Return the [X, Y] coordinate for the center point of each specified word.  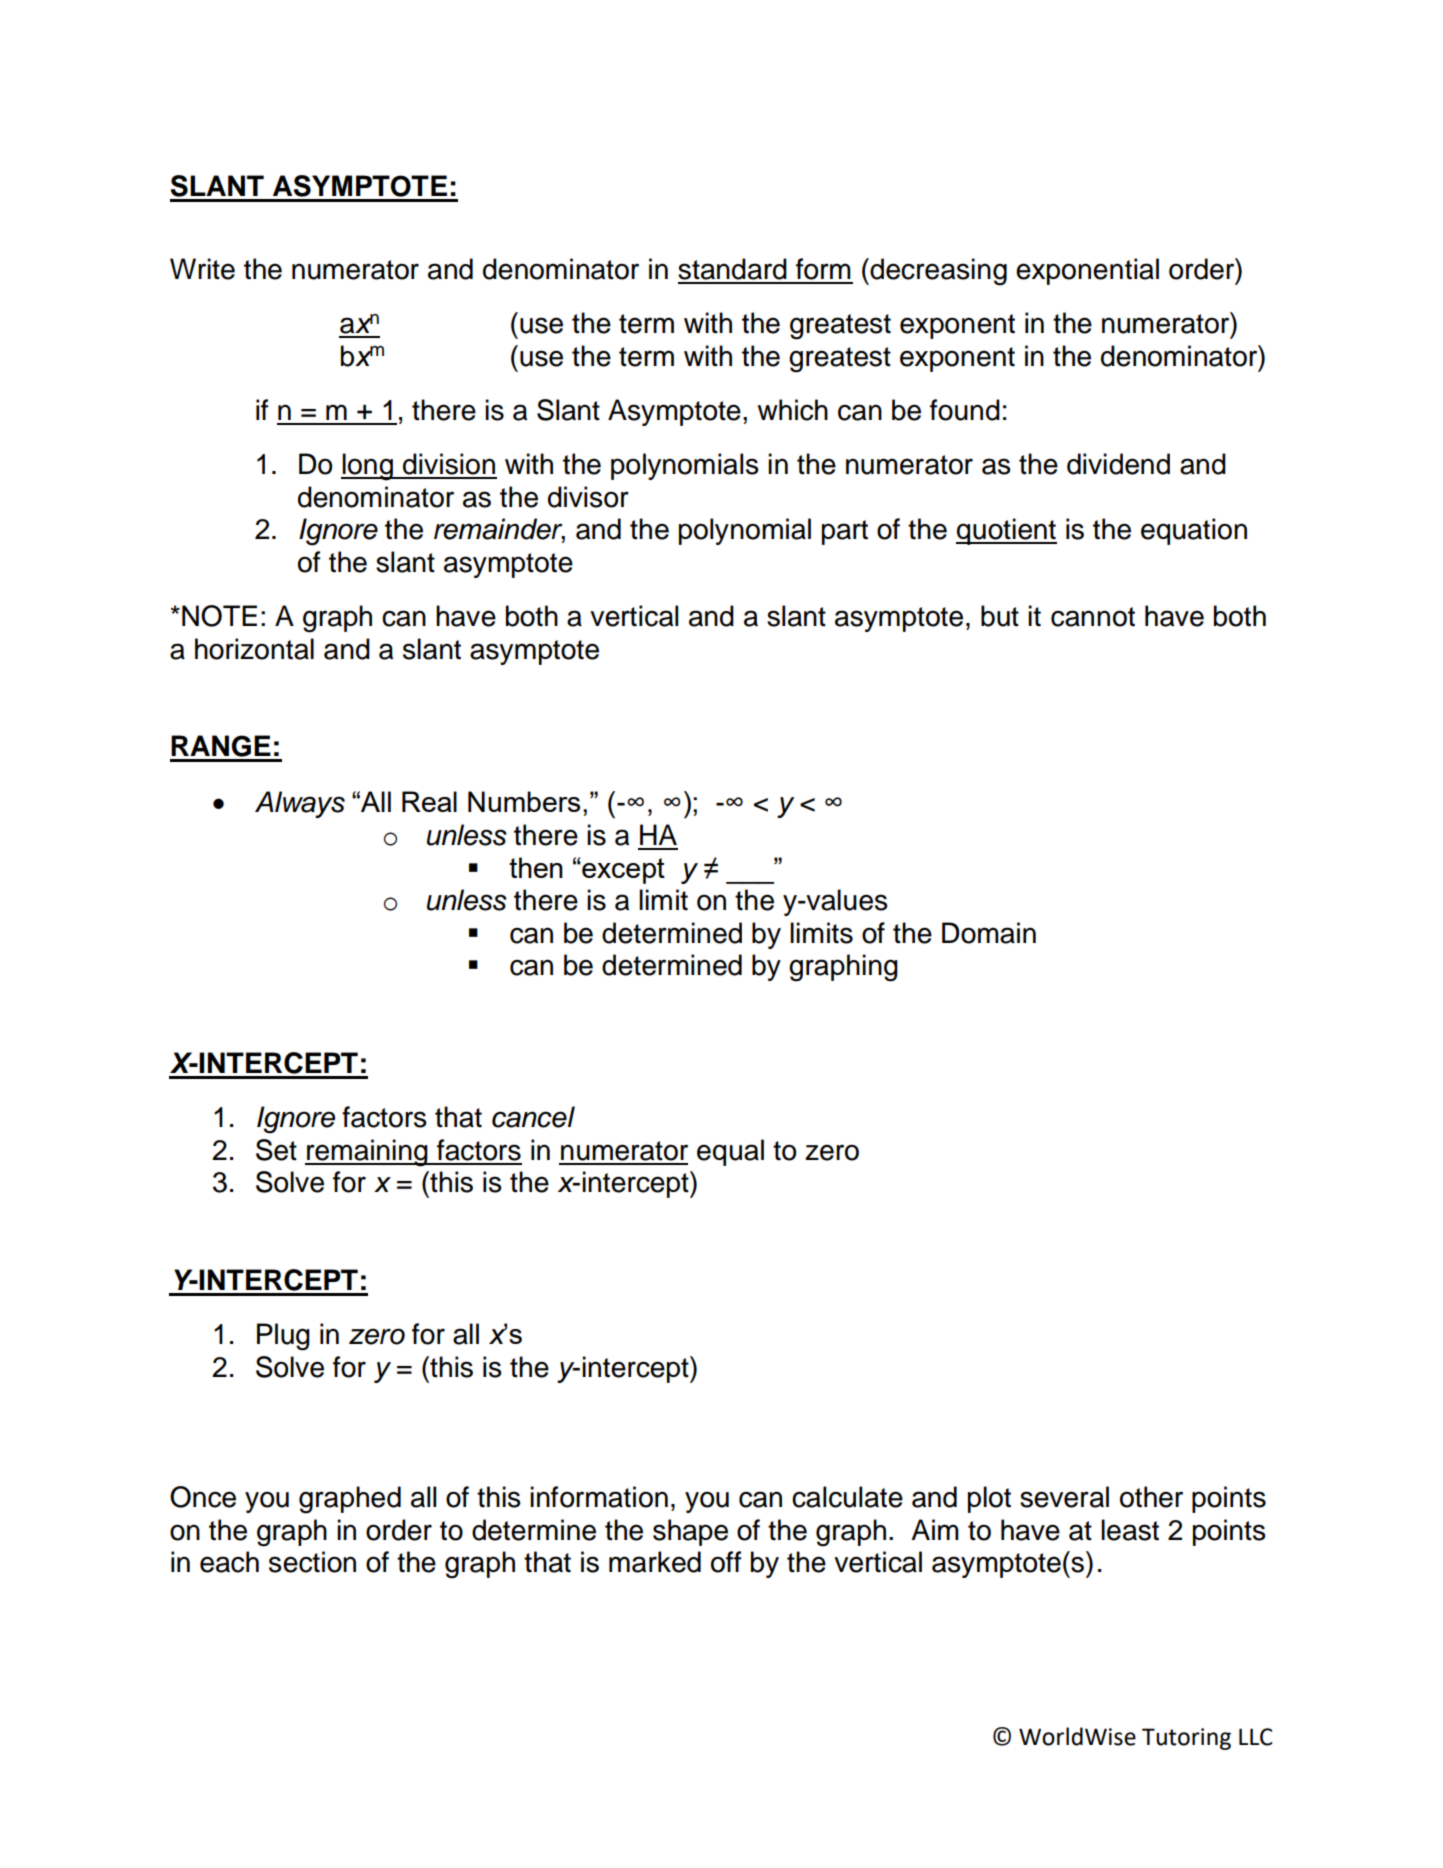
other [1151, 1497]
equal [730, 1152]
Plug [283, 1337]
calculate [847, 1497]
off [726, 1562]
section [312, 1562]
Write [202, 269]
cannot [1093, 617]
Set [276, 1150]
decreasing [937, 272]
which [792, 410]
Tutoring [1186, 1739]
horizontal [254, 649]
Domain [989, 933]
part [845, 532]
